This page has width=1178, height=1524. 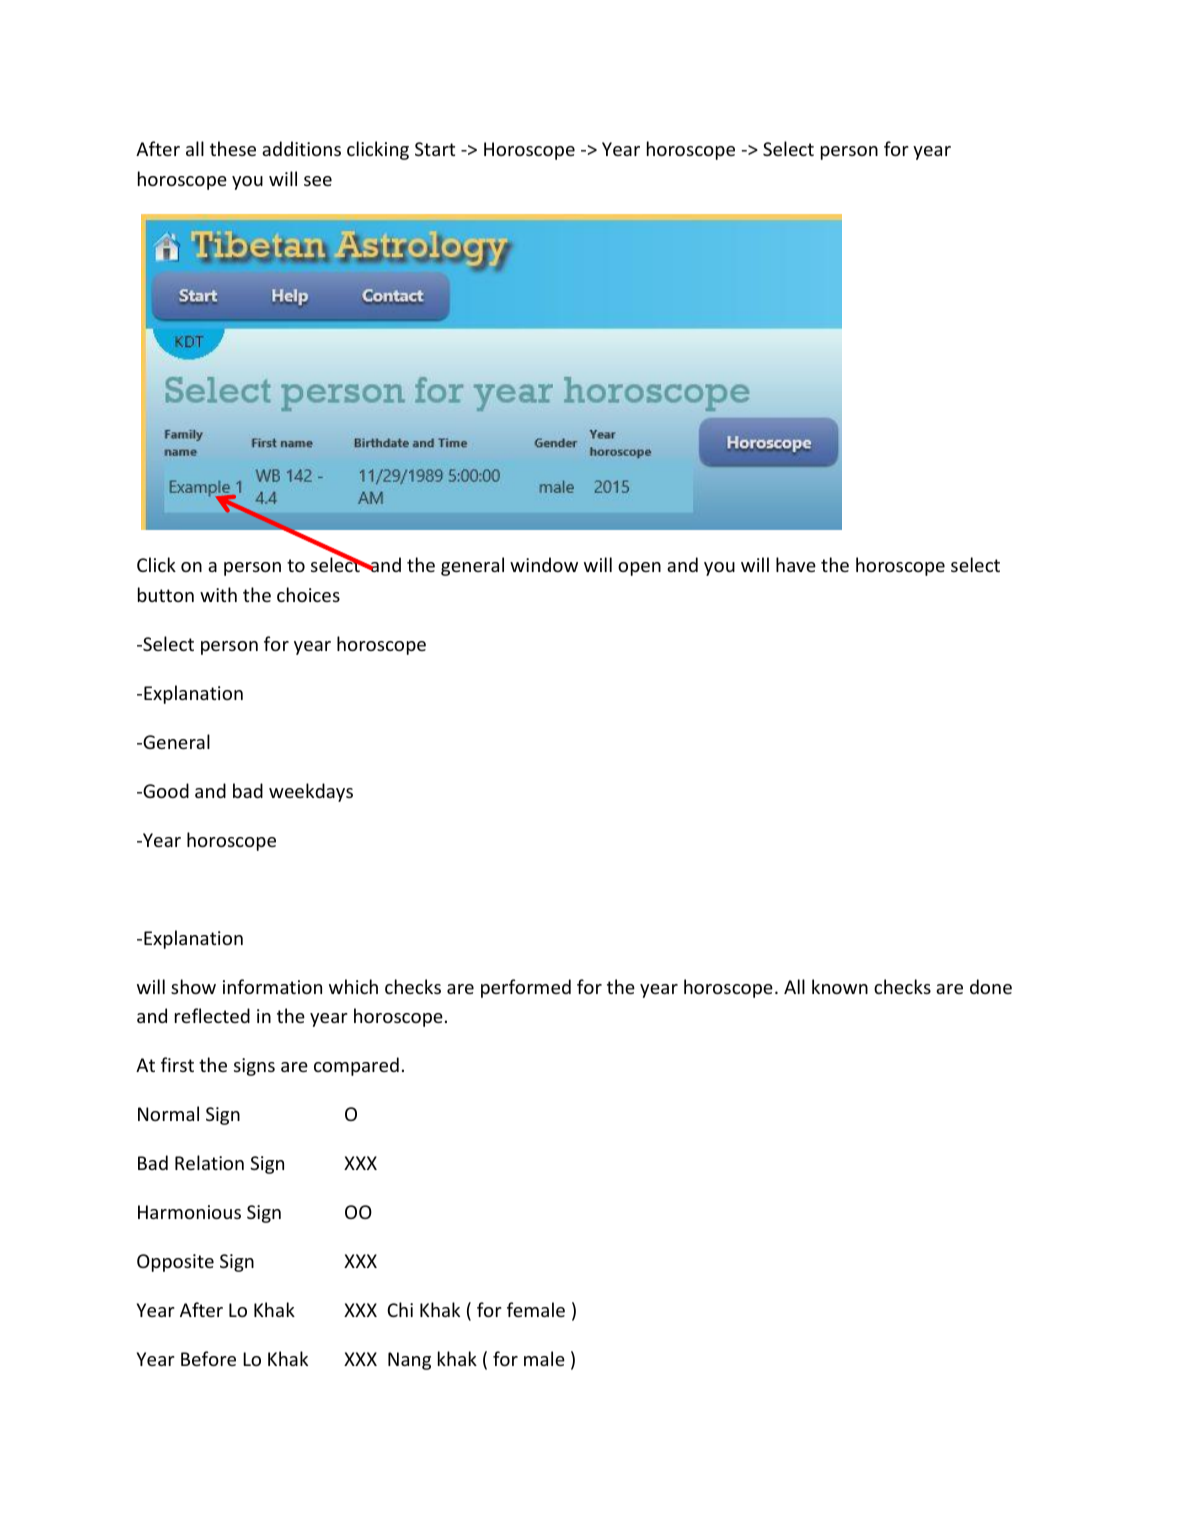 What do you see at coordinates (991, 986) in the page?
I see `done` at bounding box center [991, 986].
